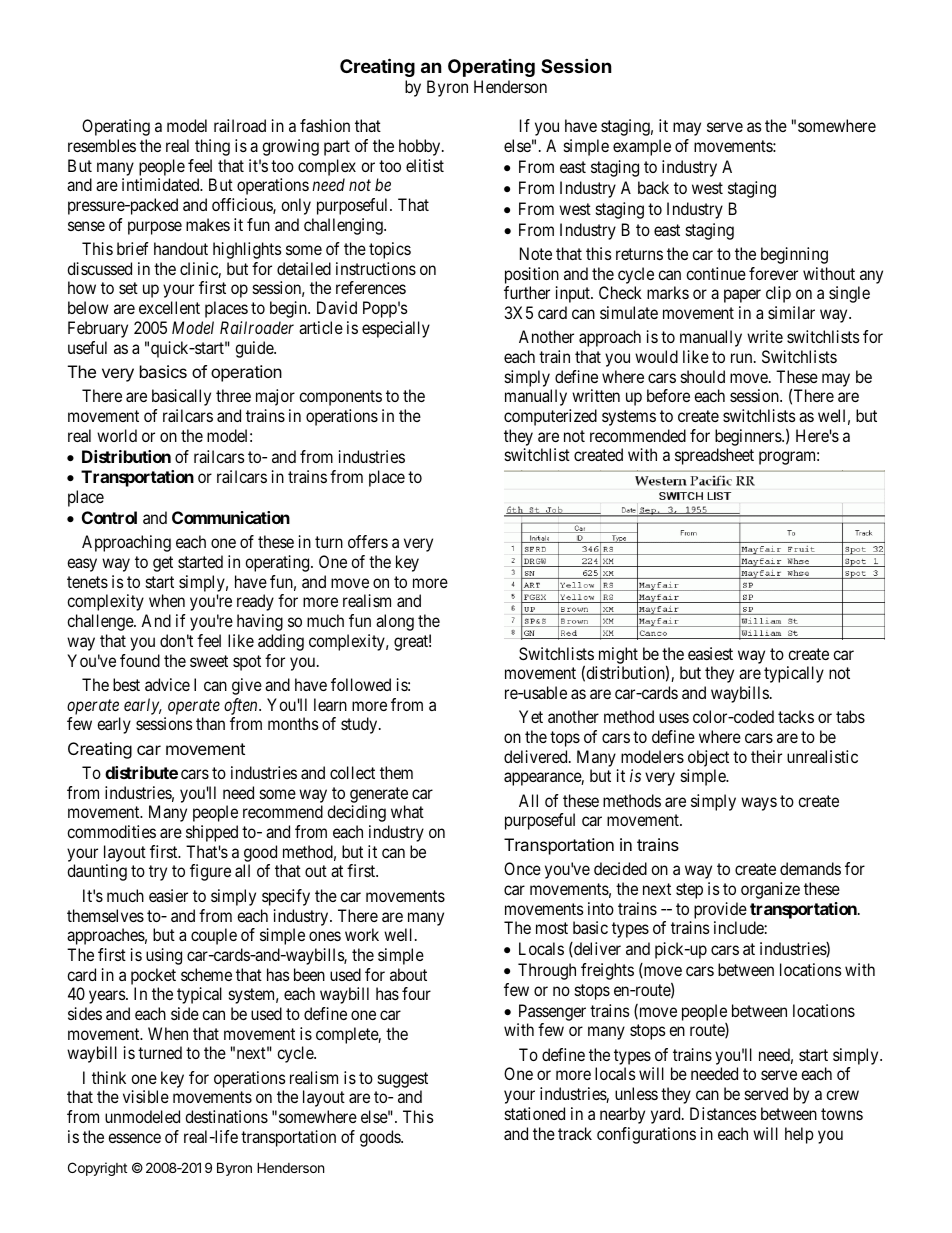 This image has height=1233, width=952. Describe the element at coordinates (425, 165) in the image. I see `elitist` at that location.
